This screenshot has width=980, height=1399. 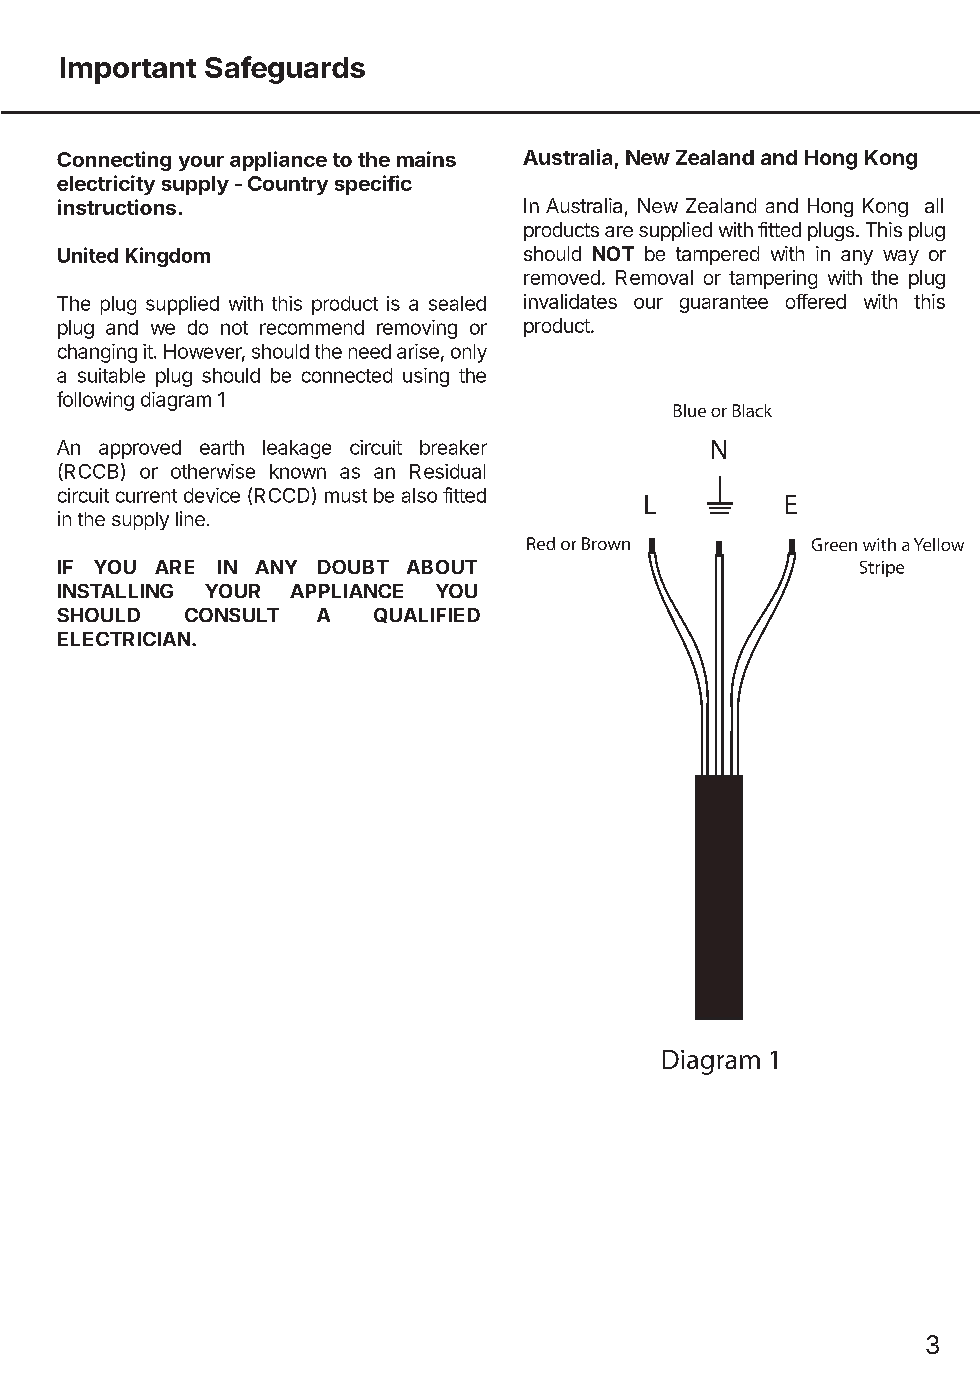 I want to click on Stripe, so click(x=882, y=569).
